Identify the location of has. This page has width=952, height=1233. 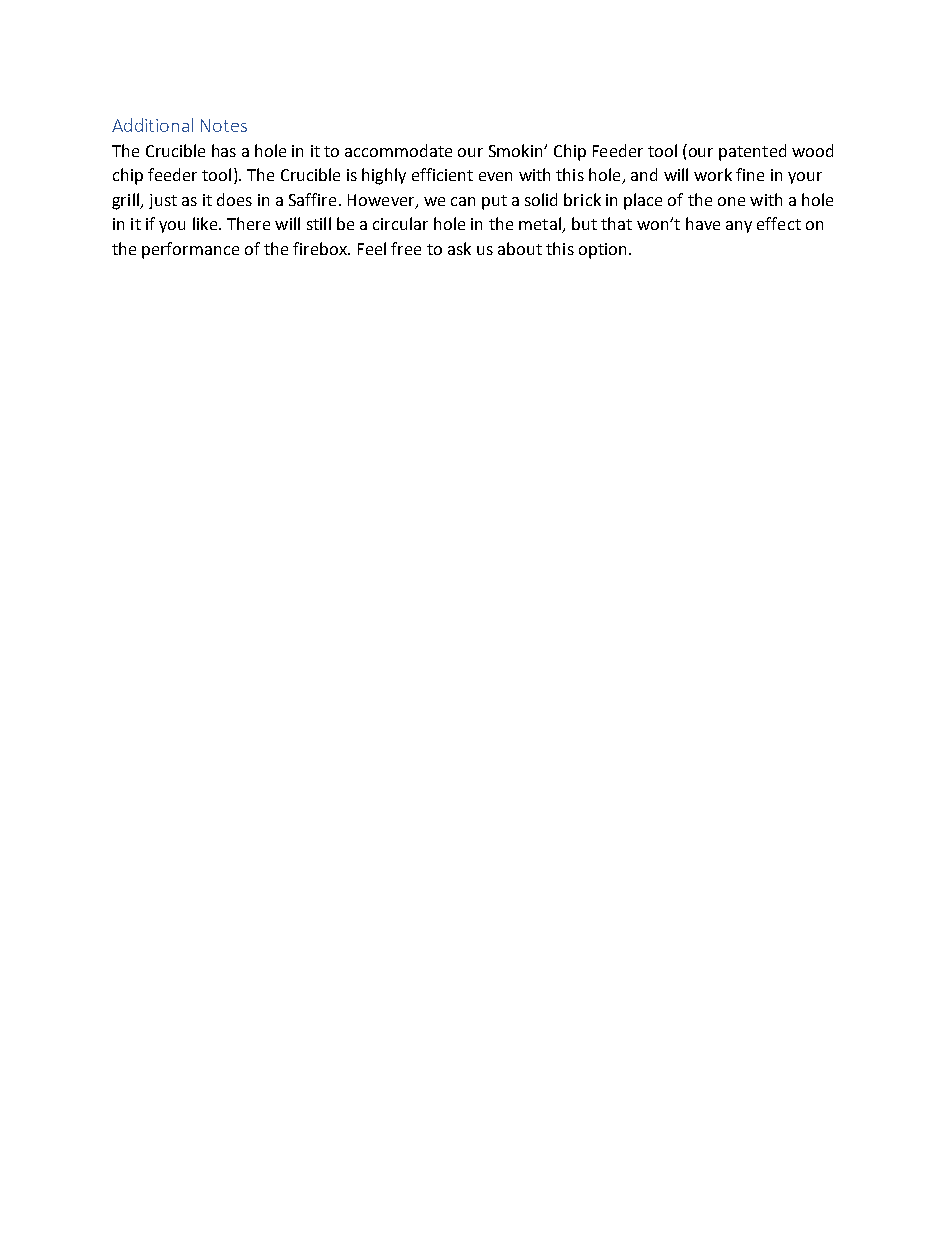
(224, 150).
